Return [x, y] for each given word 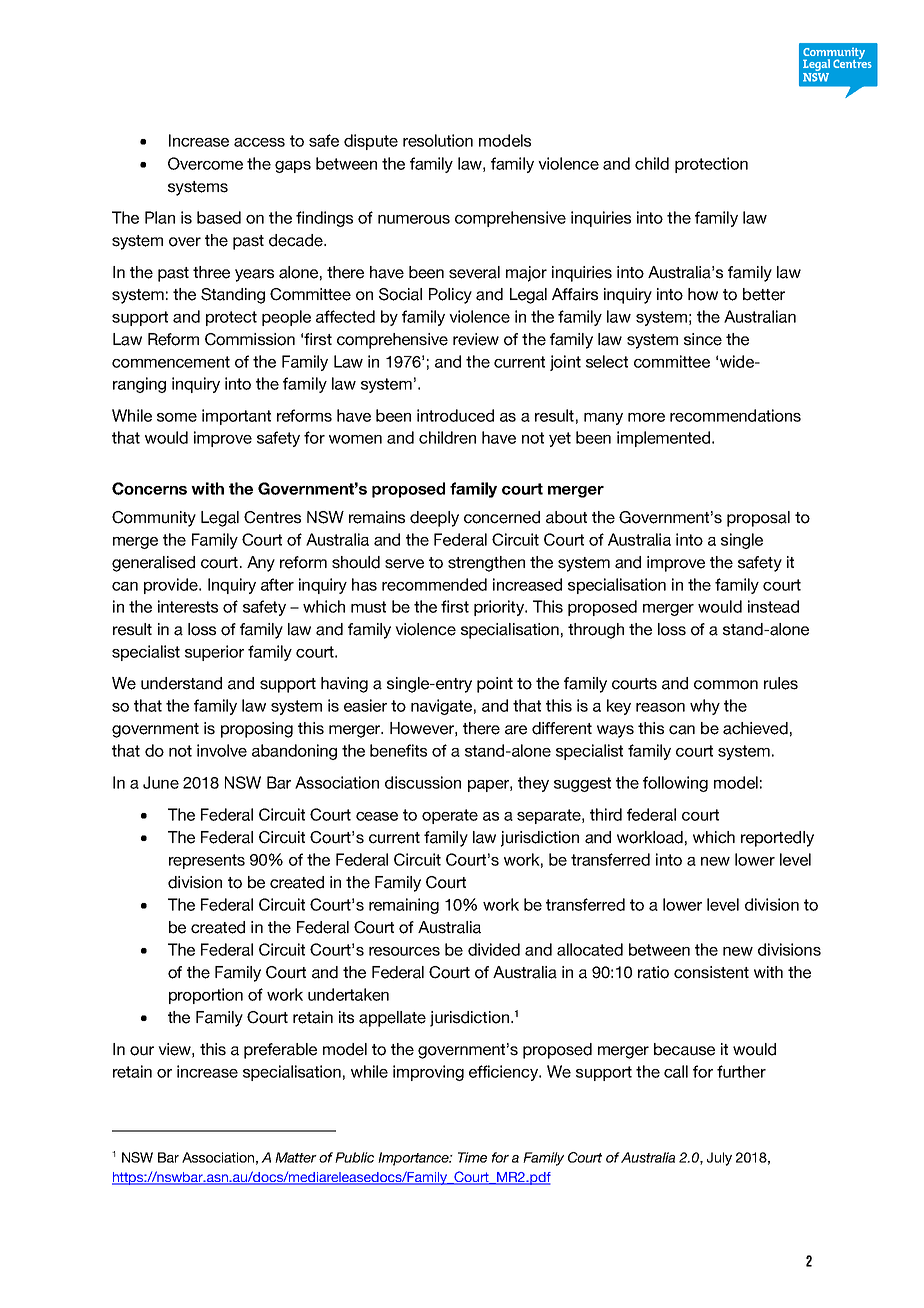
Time [472, 1157]
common [726, 685]
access [259, 142]
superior [214, 653]
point [495, 685]
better [764, 294]
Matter [296, 1157]
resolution [438, 140]
